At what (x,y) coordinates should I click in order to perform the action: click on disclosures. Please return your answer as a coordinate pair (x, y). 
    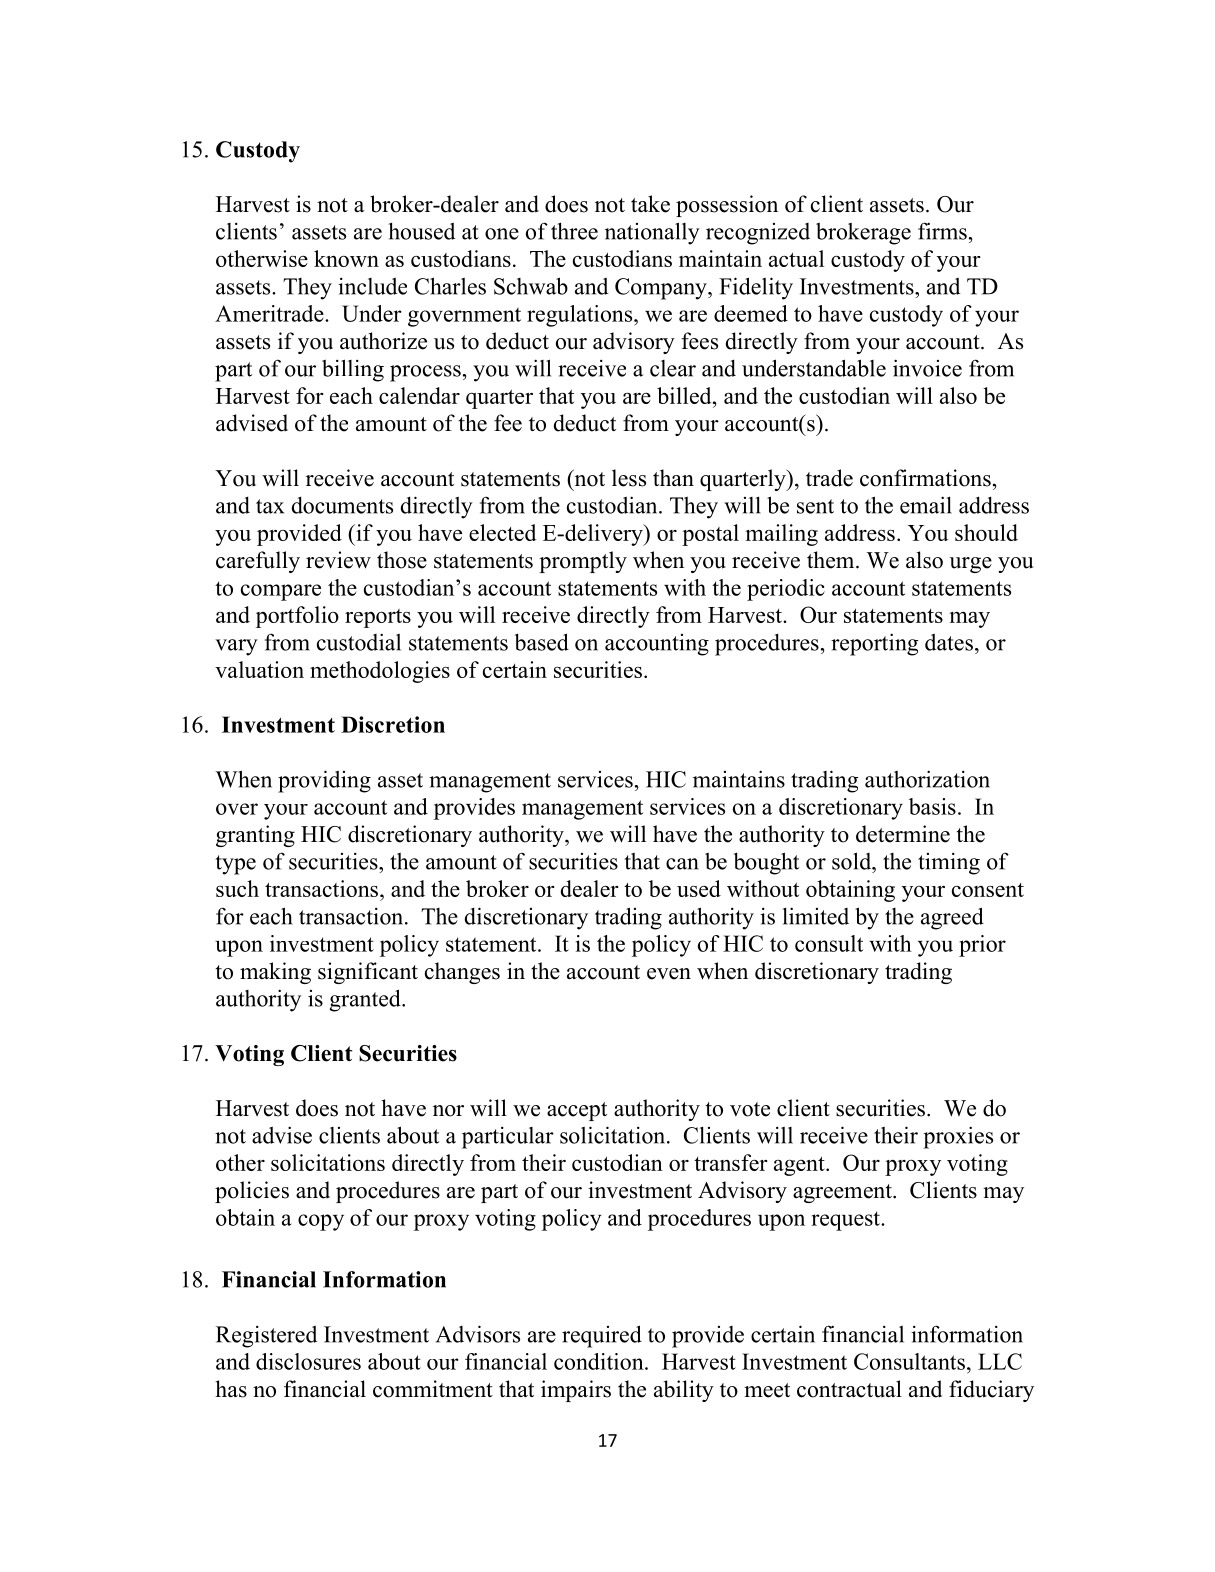
    Looking at the image, I should click on (308, 1361).
